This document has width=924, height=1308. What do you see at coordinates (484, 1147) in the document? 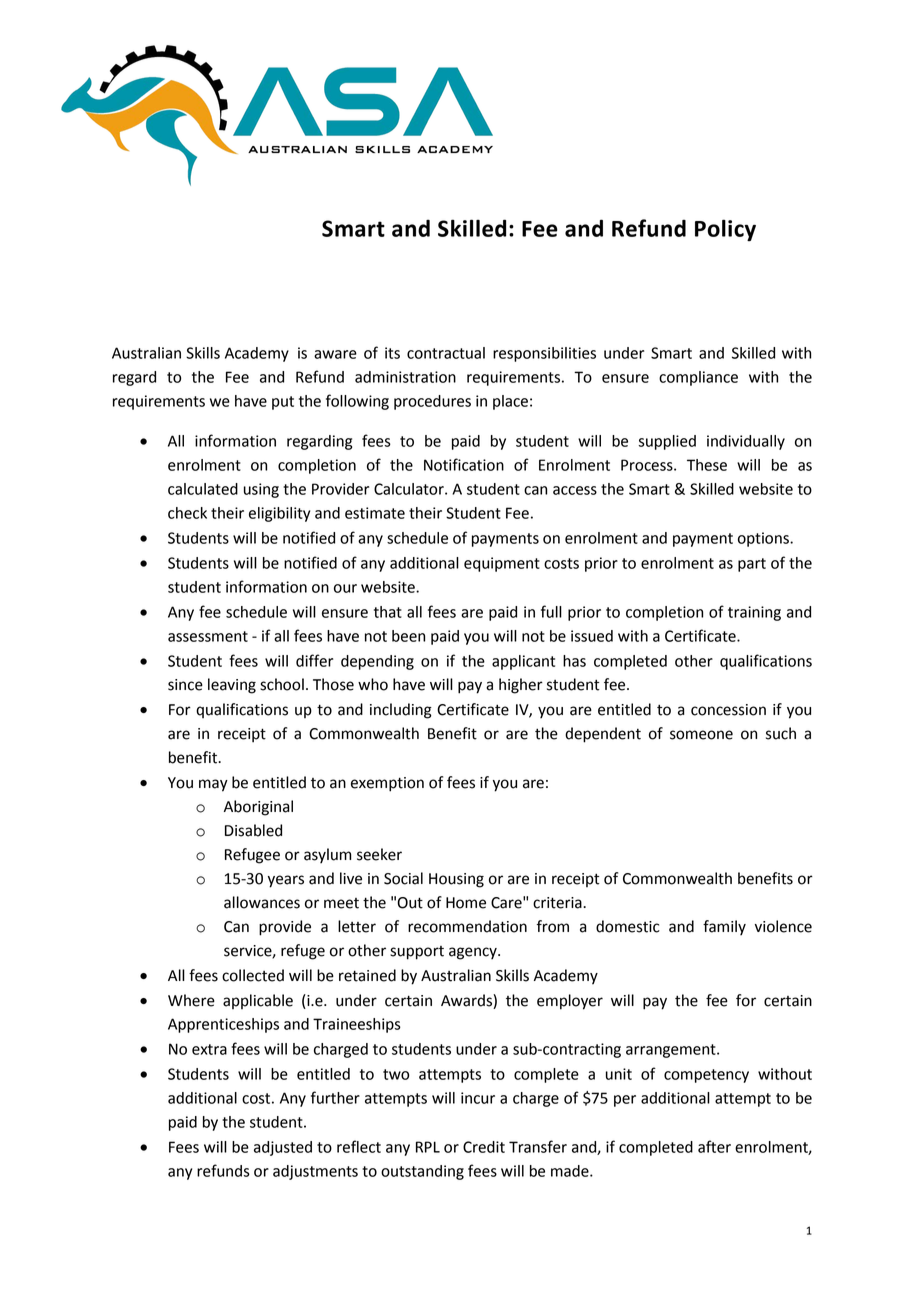
I see `Credit` at bounding box center [484, 1147].
